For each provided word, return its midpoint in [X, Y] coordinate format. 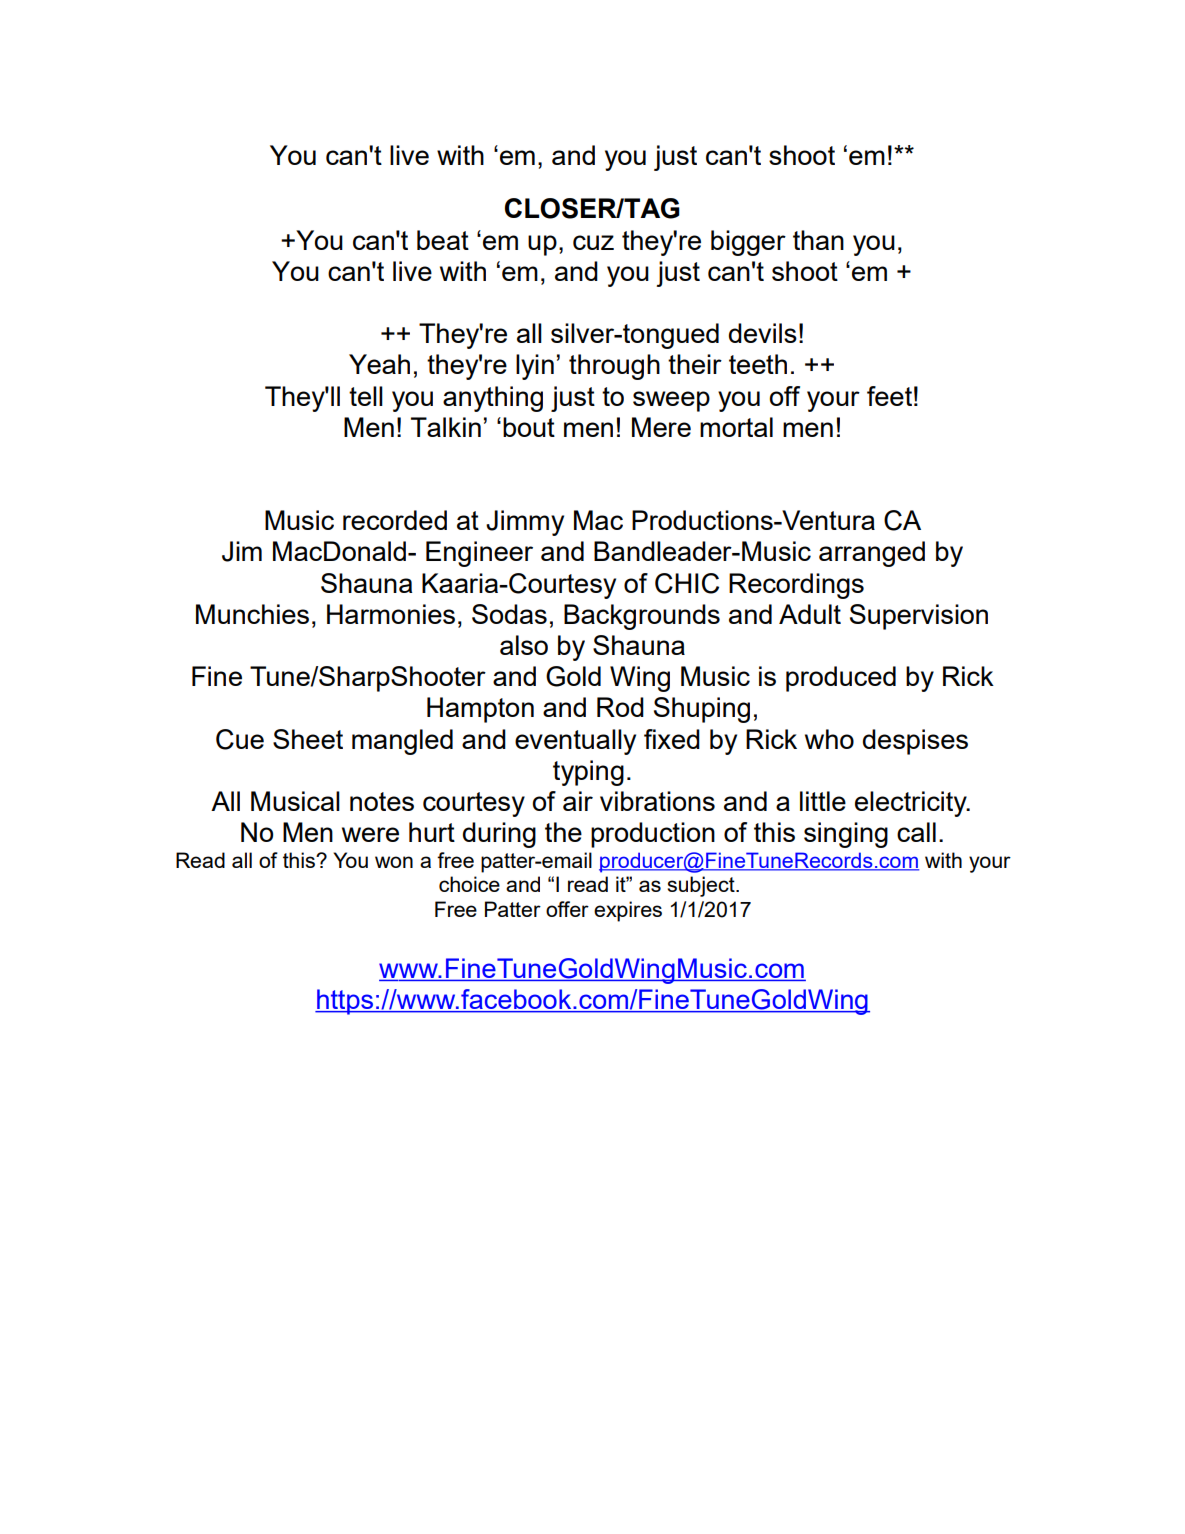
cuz [593, 242]
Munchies [252, 614]
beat [443, 240]
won [394, 862]
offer [567, 909]
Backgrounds [642, 617]
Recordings [796, 586]
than [818, 240]
